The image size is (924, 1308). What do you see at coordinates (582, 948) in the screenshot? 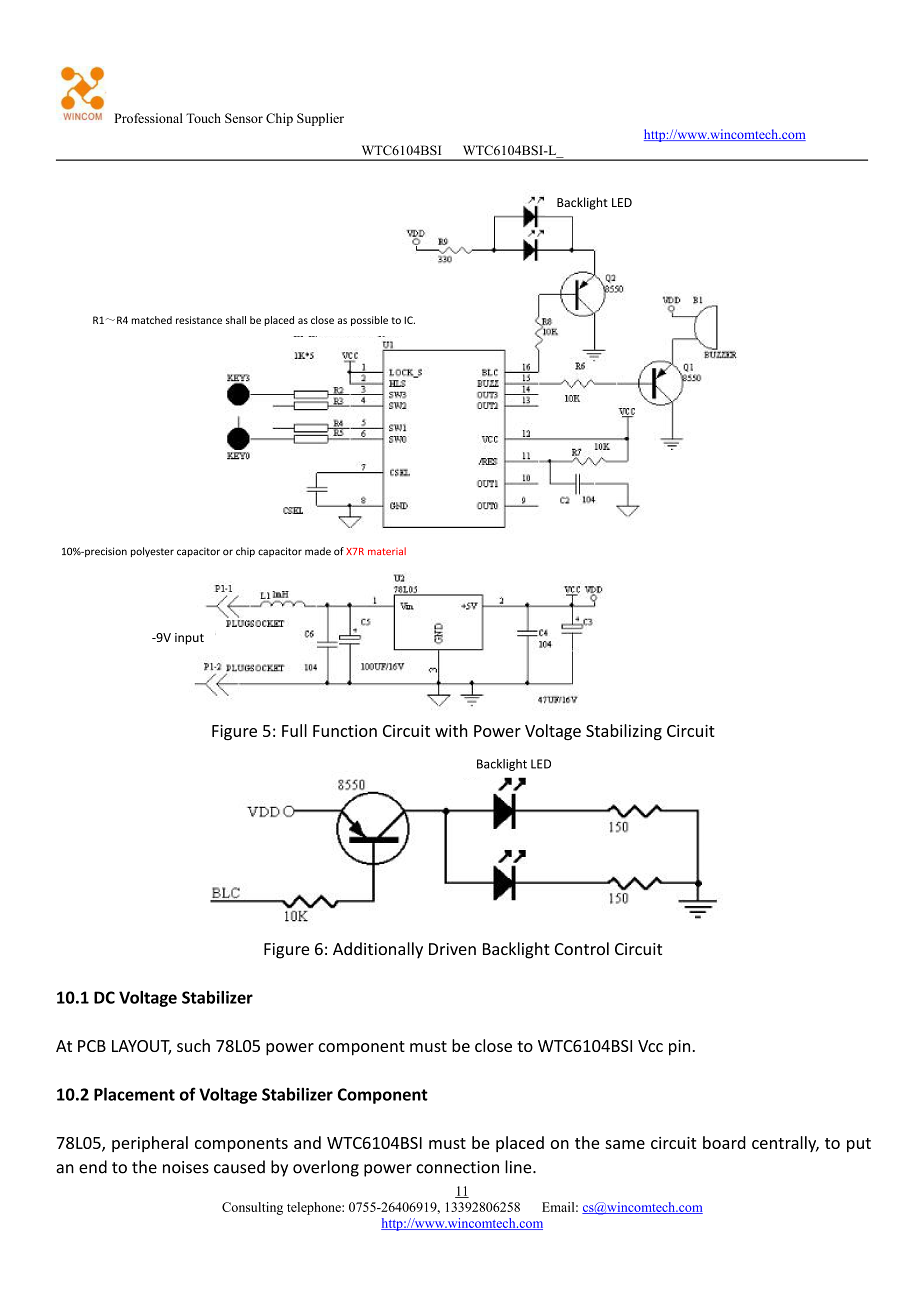
I see `Control` at bounding box center [582, 948].
